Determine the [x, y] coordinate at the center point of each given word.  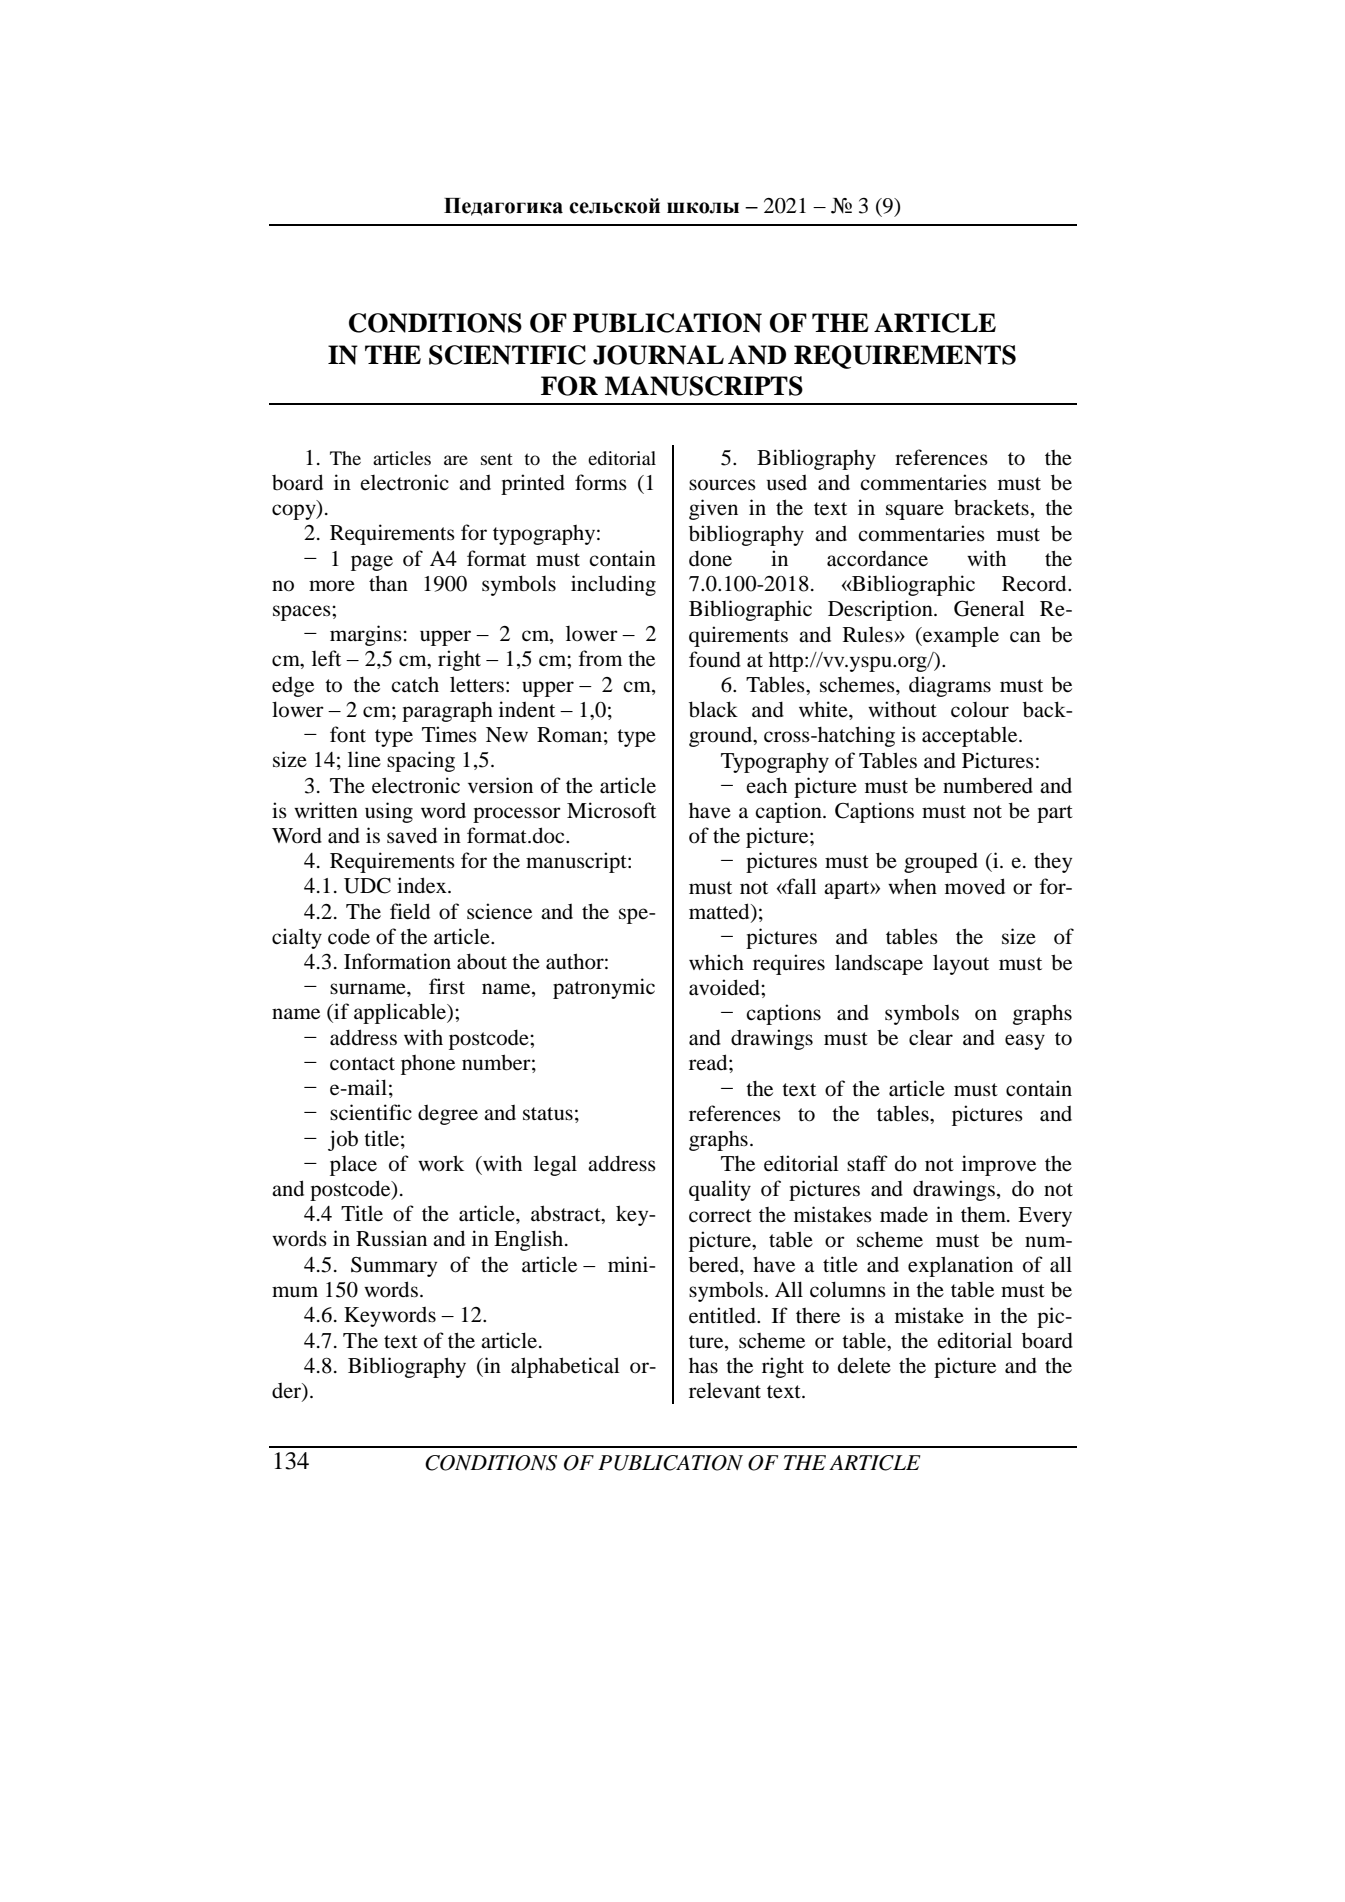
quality [720, 1190]
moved [975, 886]
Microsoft [611, 810]
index [423, 885]
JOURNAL [658, 355]
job [343, 1140]
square [915, 512]
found [715, 659]
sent [497, 459]
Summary [394, 1267]
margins [366, 635]
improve [999, 1165]
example [960, 636]
